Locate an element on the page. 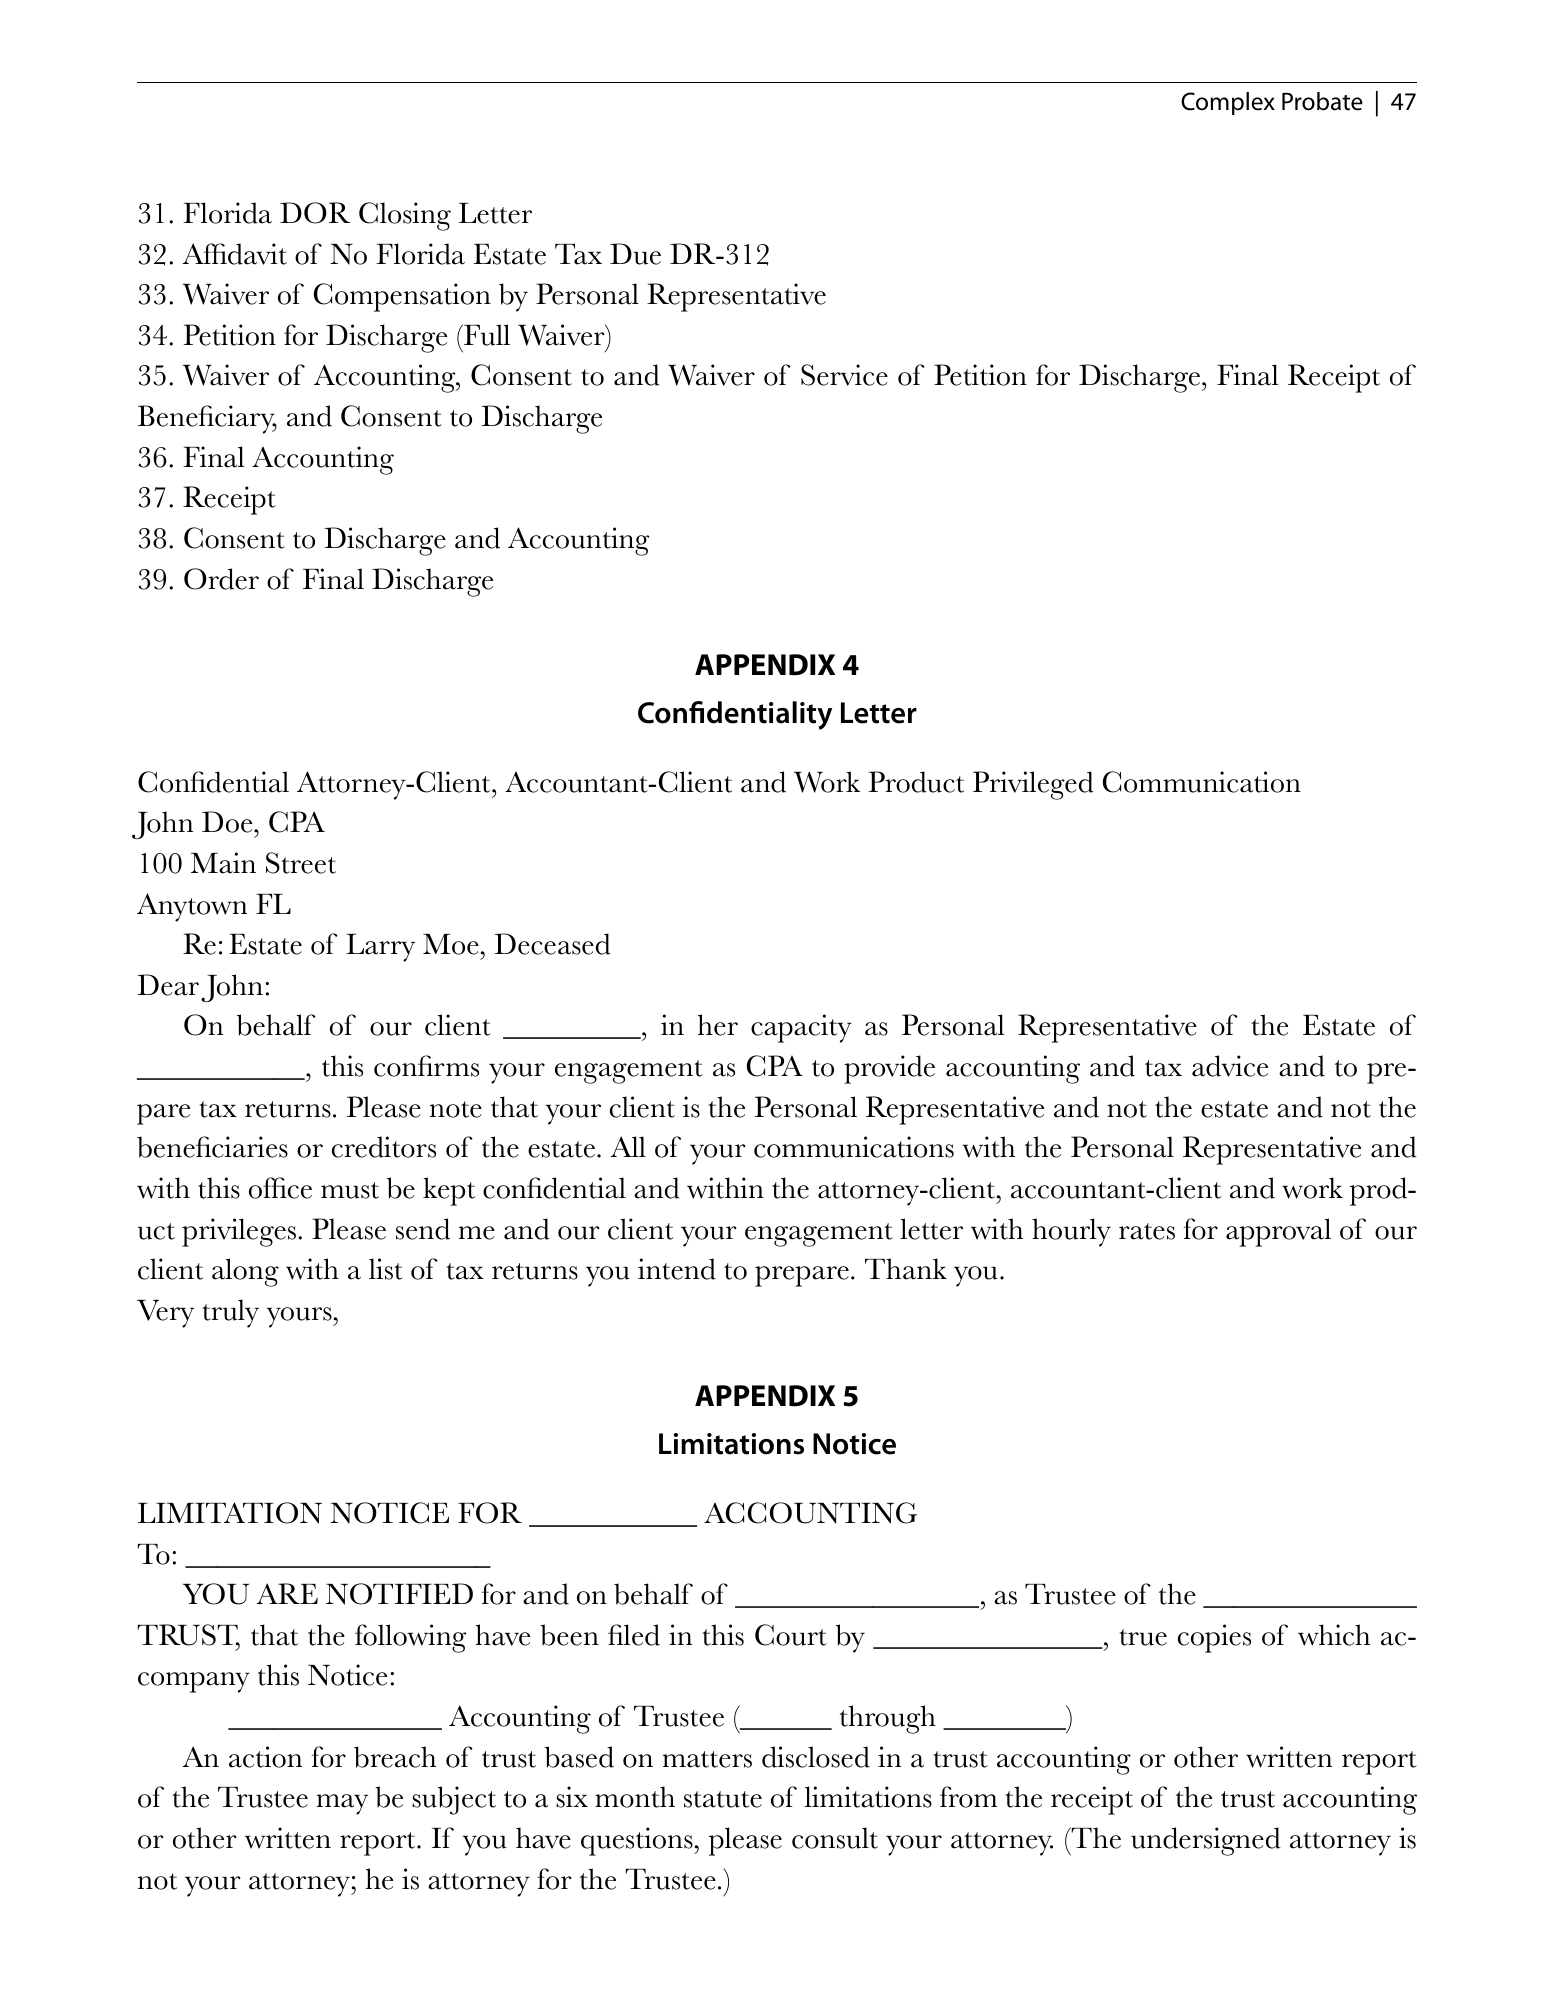 The height and width of the document is (2011, 1554). Due is located at coordinates (635, 254).
